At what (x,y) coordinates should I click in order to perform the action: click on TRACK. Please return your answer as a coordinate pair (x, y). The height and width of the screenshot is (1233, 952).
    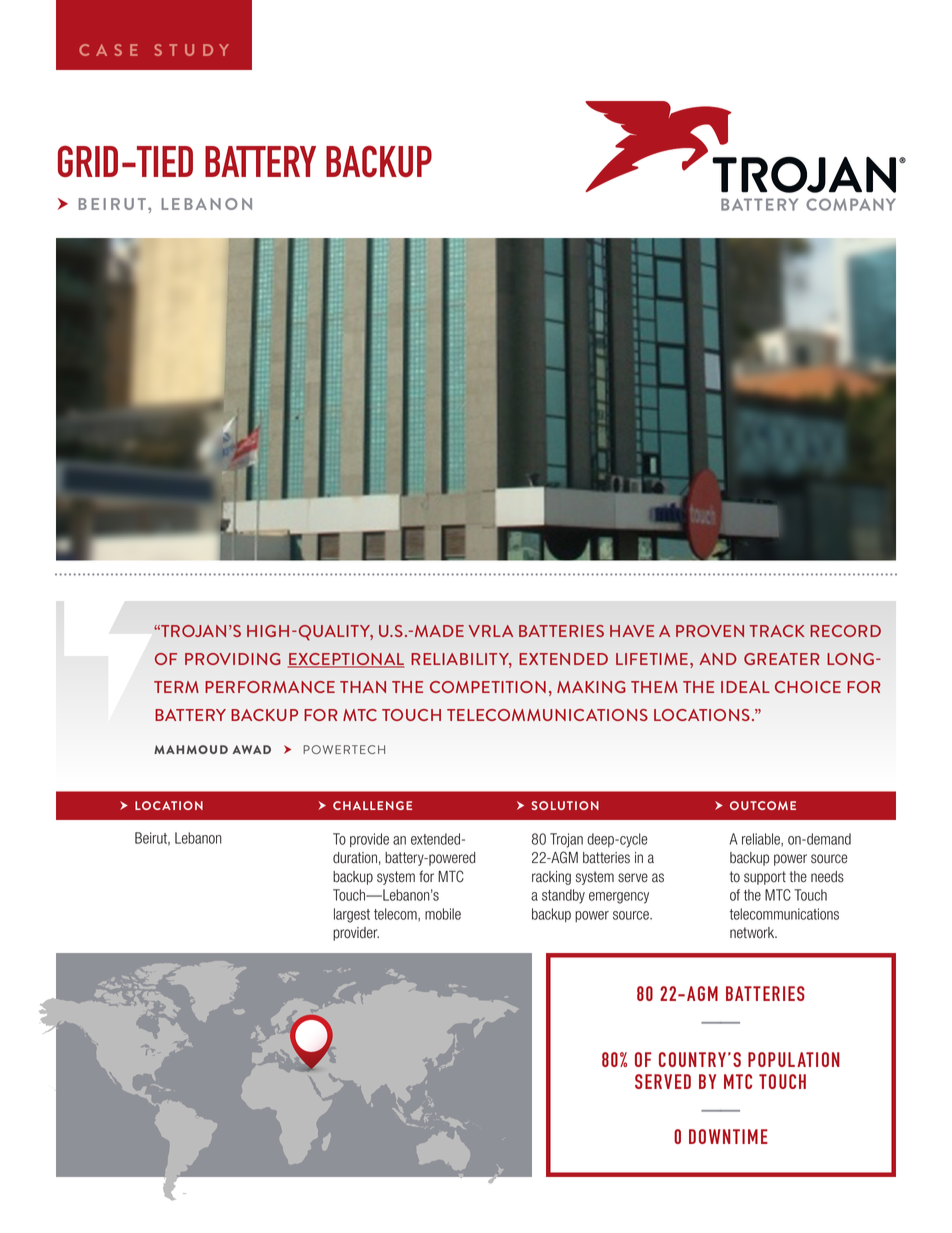
    Looking at the image, I should click on (777, 631).
